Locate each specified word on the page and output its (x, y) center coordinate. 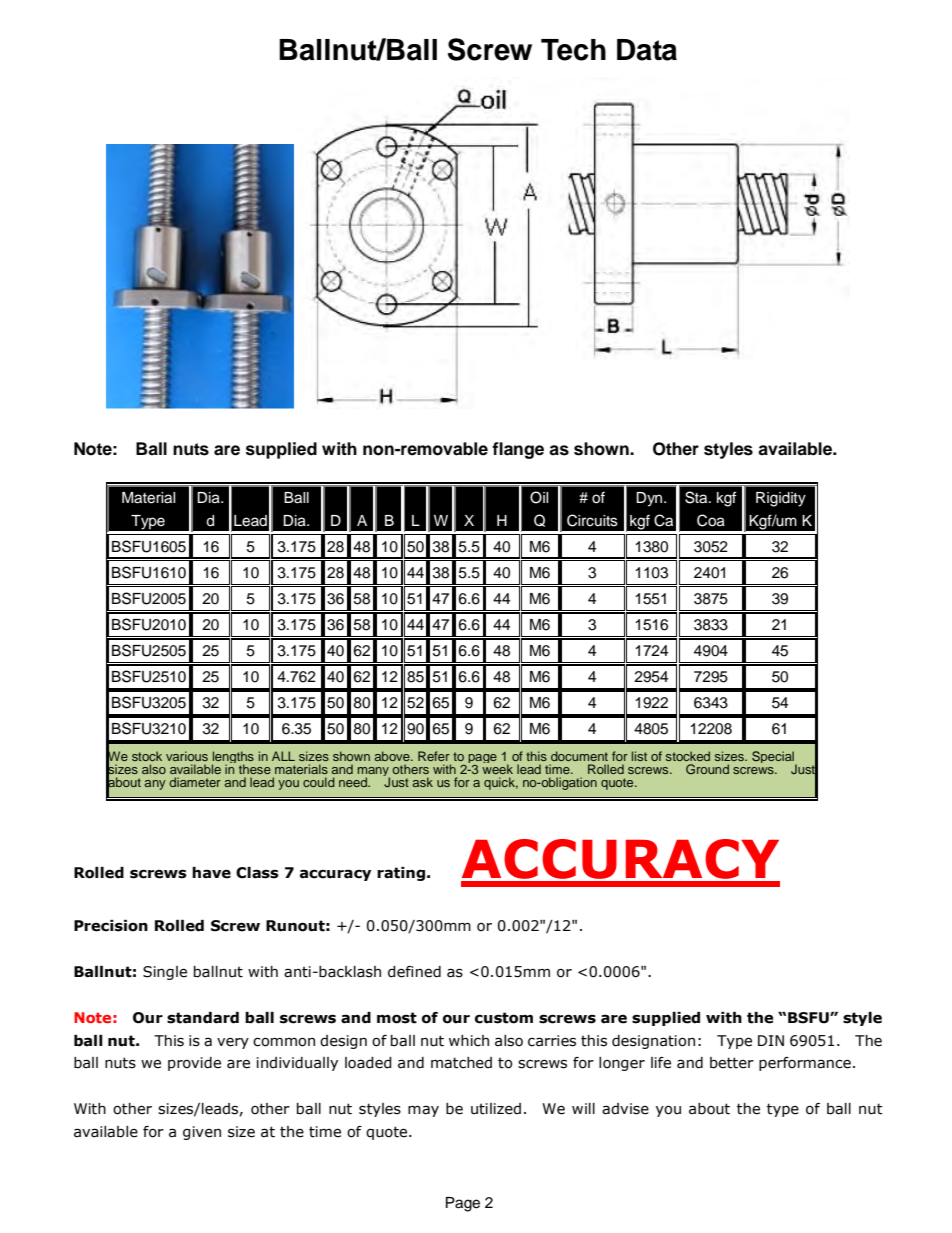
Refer (434, 756)
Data (647, 50)
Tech (573, 50)
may (423, 1111)
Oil (539, 497)
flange (518, 450)
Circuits (592, 520)
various (187, 756)
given (202, 1133)
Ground (707, 769)
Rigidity (781, 499)
